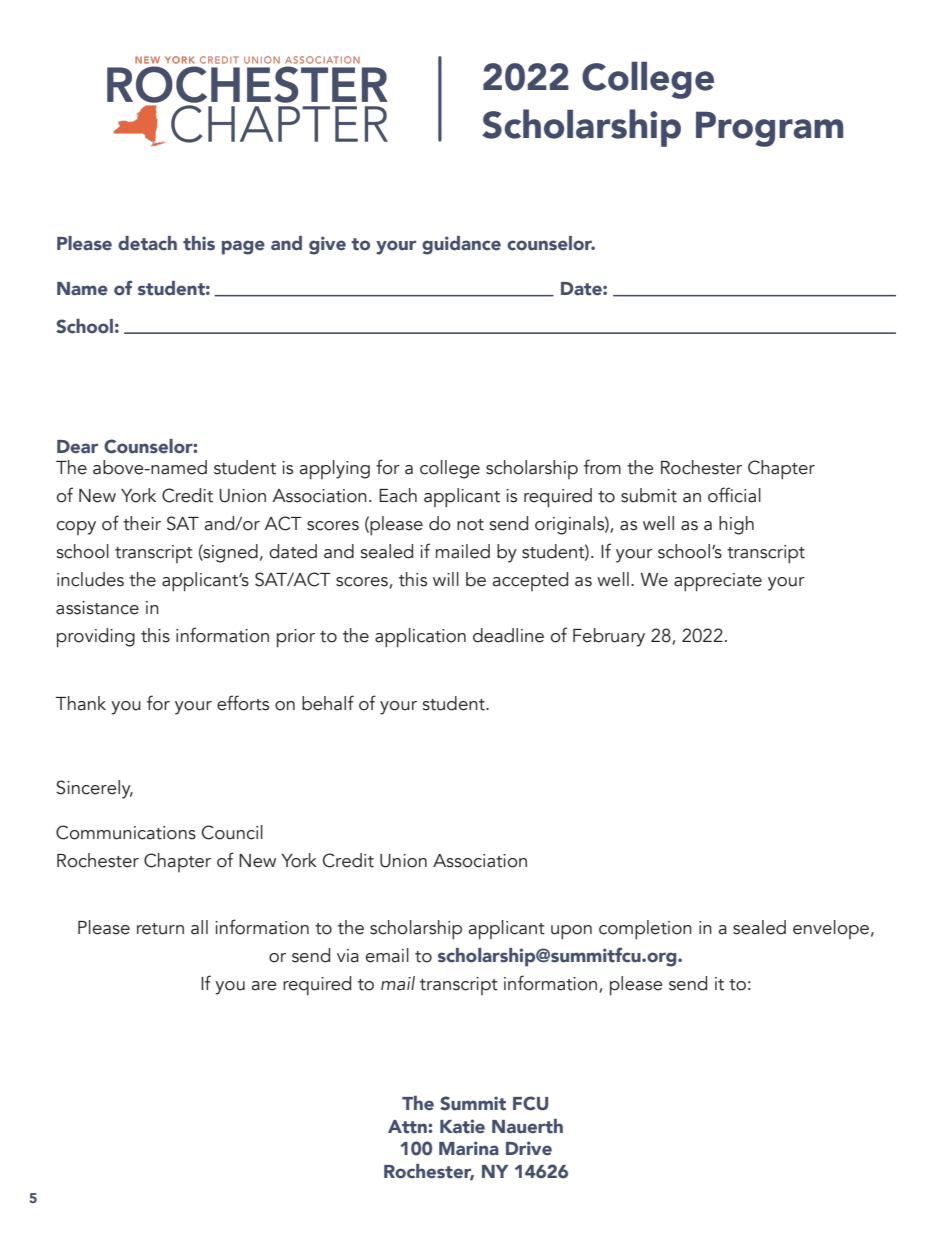 Image resolution: width=952 pixels, height=1233 pixels. What do you see at coordinates (160, 929) in the page?
I see `return` at bounding box center [160, 929].
